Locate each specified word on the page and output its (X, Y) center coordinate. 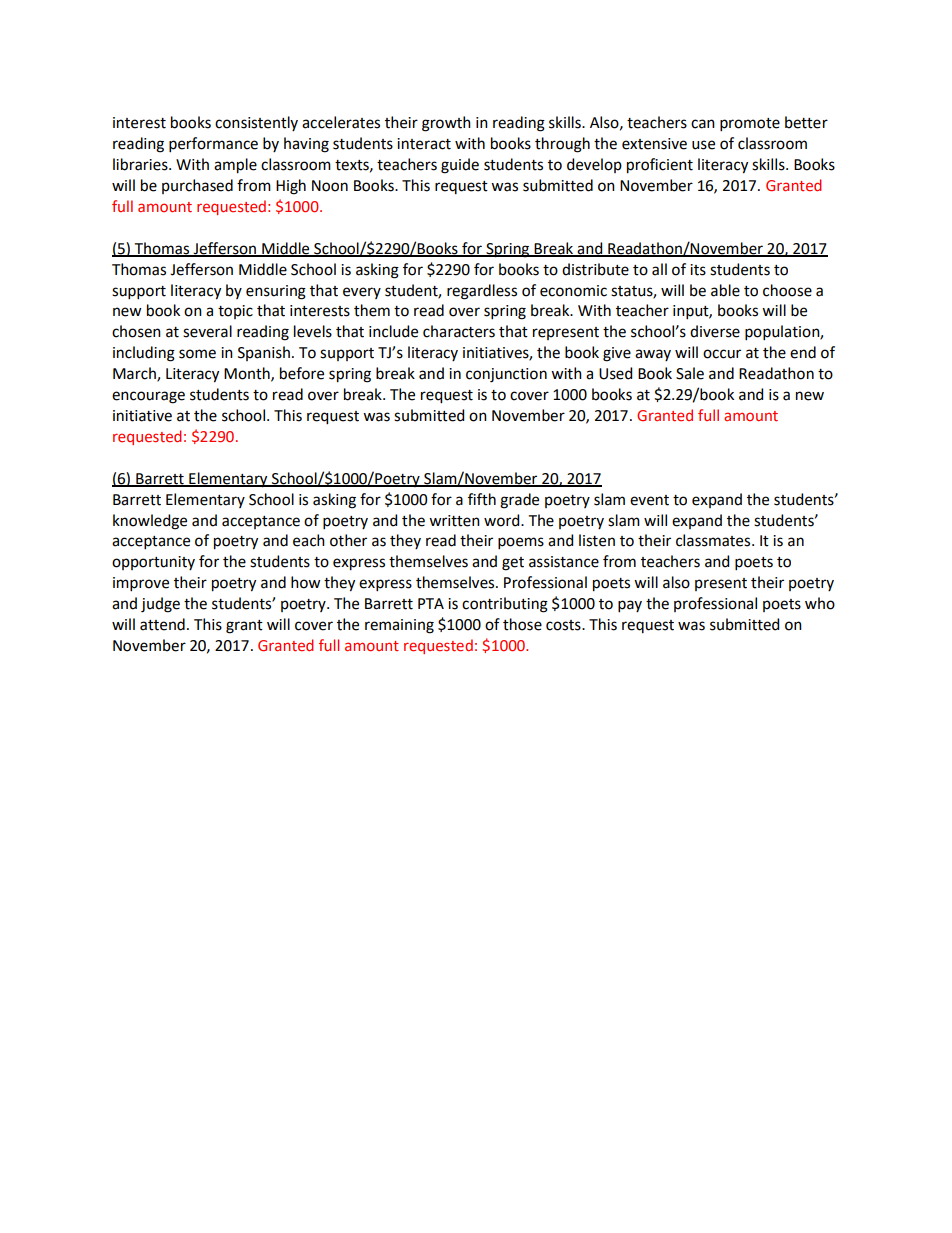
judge (160, 605)
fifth (482, 499)
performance (213, 144)
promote (750, 124)
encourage (148, 397)
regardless (482, 292)
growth (446, 124)
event (649, 500)
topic (235, 312)
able (725, 290)
